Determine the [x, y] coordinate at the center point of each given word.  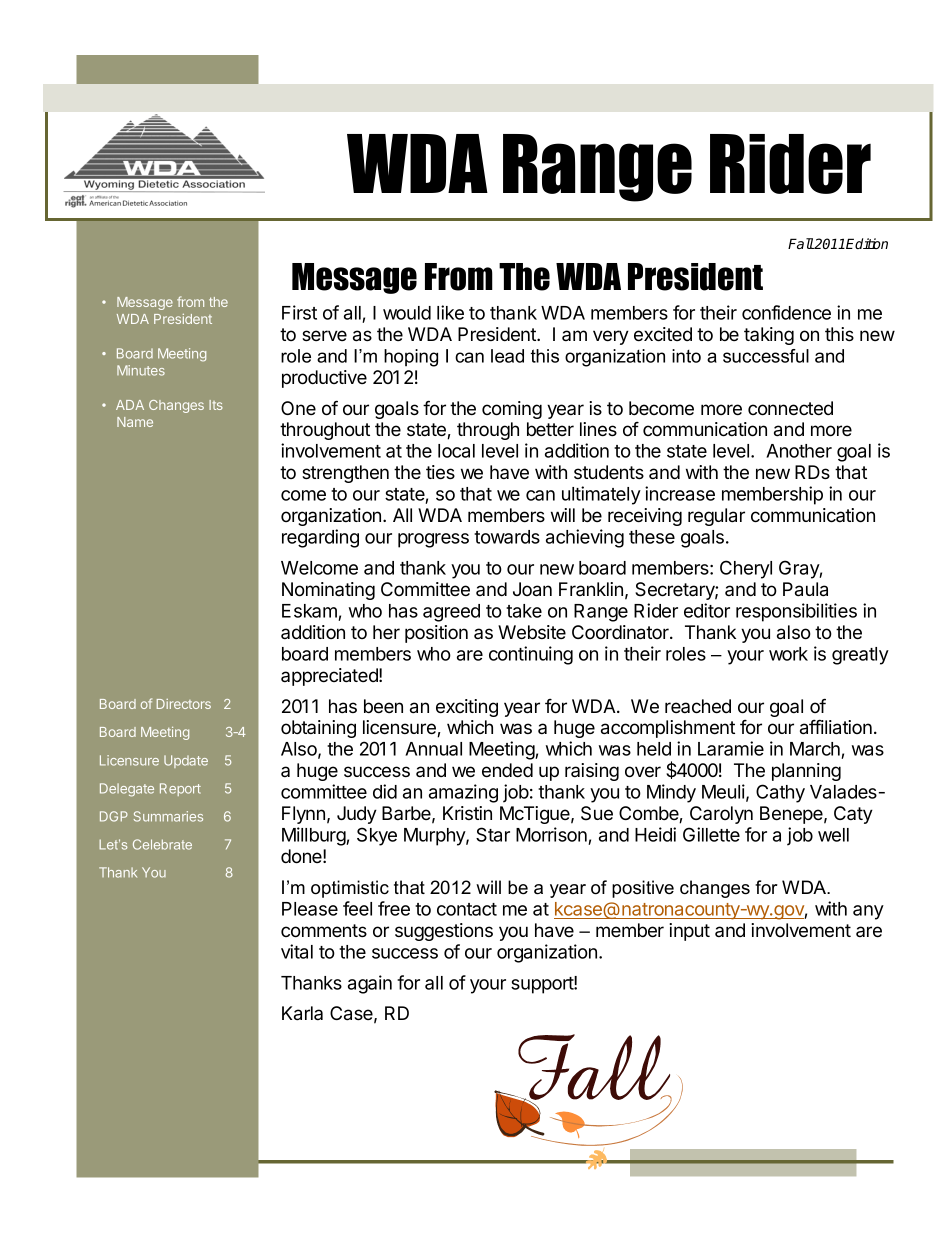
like [450, 312]
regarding [320, 538]
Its [216, 405]
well [833, 835]
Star [493, 834]
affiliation [836, 727]
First [299, 312]
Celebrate [162, 844]
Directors [184, 704]
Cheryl [746, 569]
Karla [302, 1013]
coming [512, 410]
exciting [467, 708]
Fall [801, 243]
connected [790, 408]
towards [507, 537]
